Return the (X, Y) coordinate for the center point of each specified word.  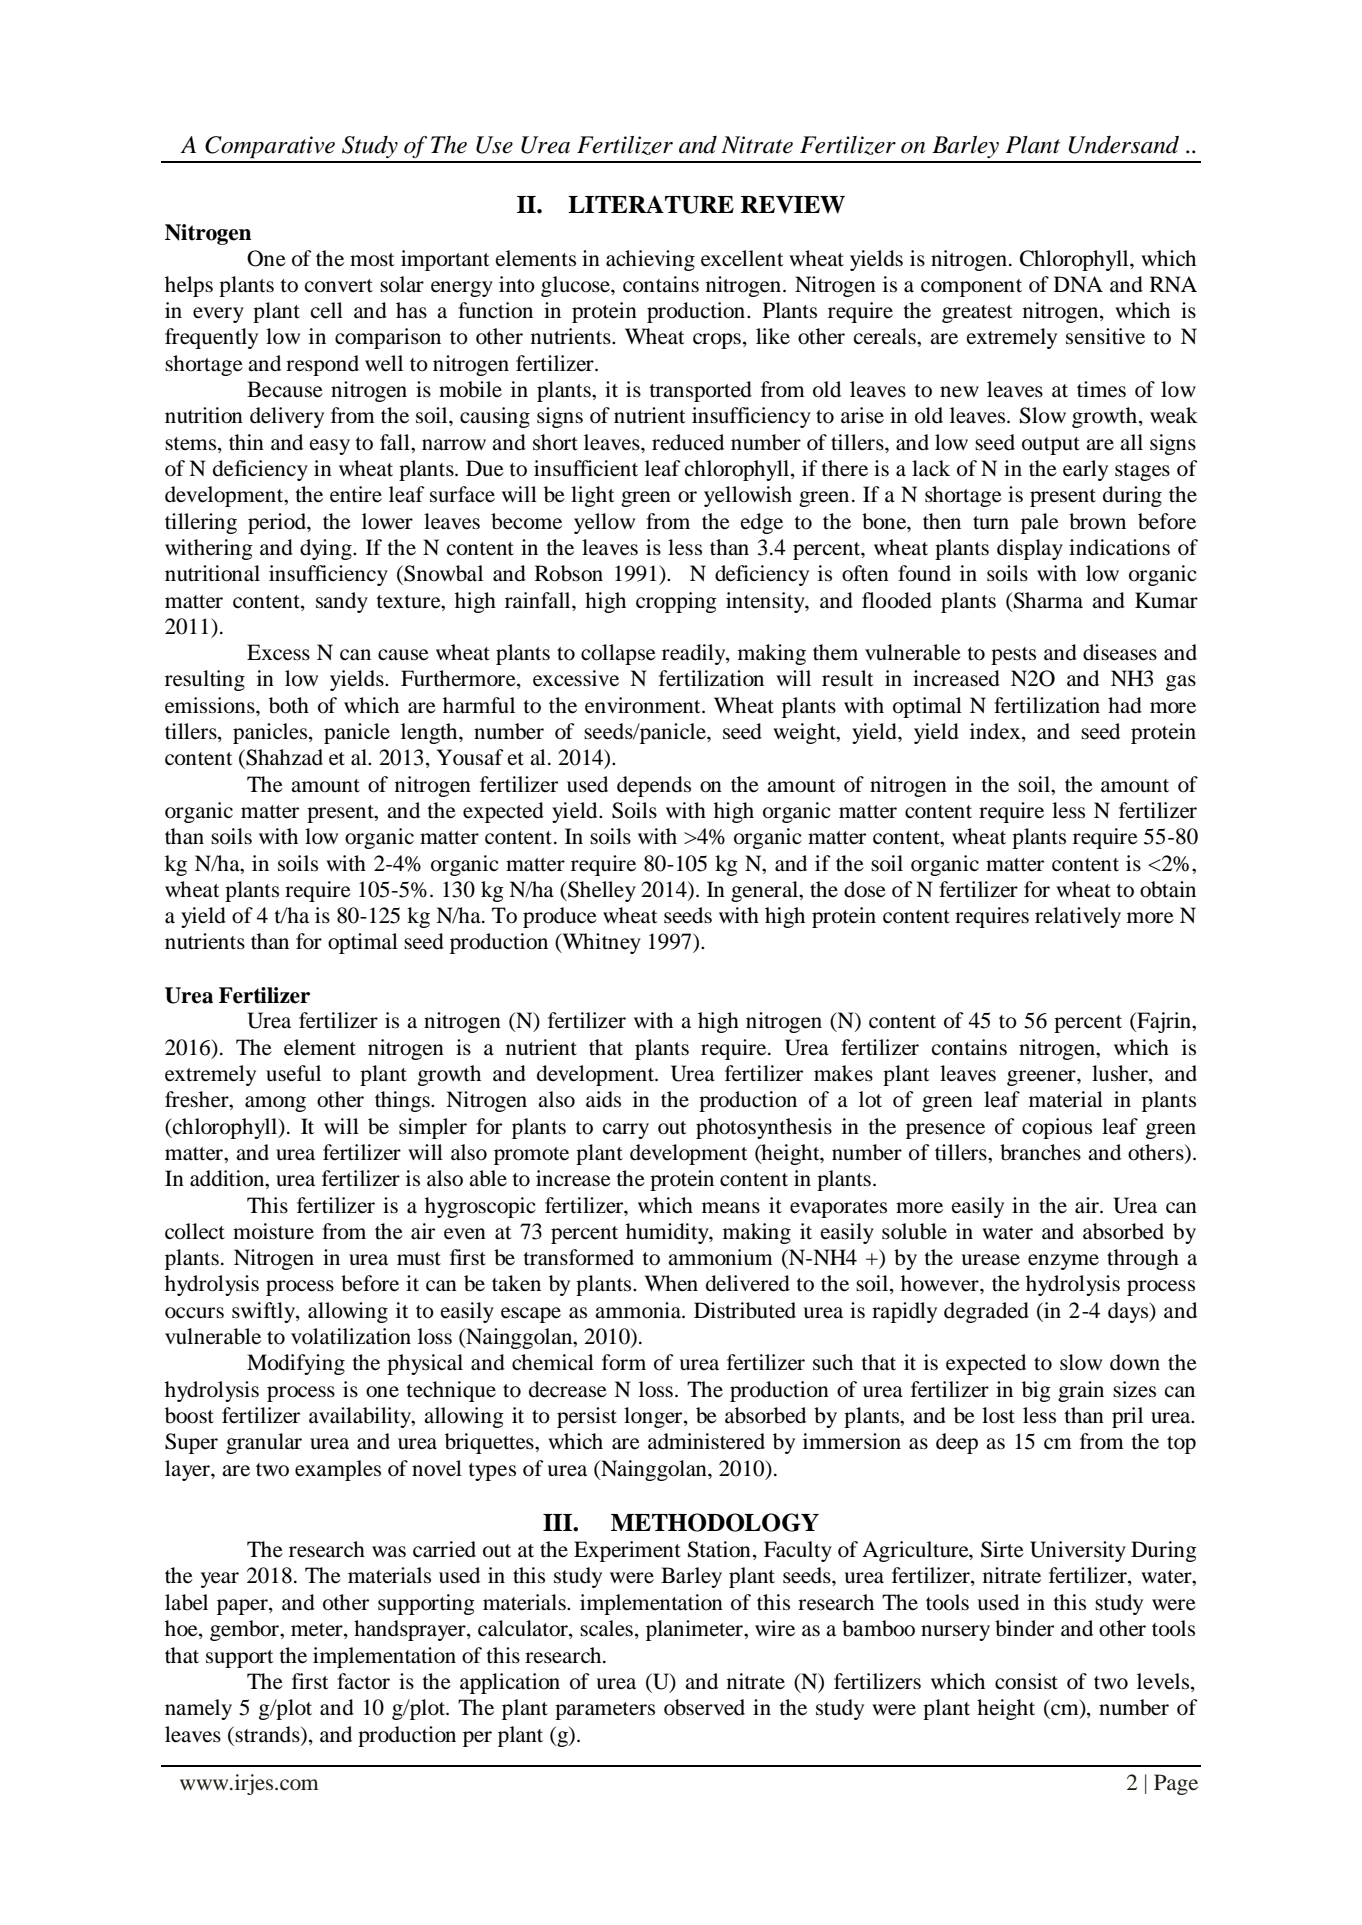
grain (1081, 1391)
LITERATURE (651, 204)
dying (327, 549)
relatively (1078, 917)
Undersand (1124, 145)
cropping (676, 602)
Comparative (270, 147)
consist (1026, 1681)
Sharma (1048, 600)
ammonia (639, 1310)
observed (704, 1707)
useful (293, 1073)
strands (268, 1734)
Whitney (600, 943)
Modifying (296, 1364)
